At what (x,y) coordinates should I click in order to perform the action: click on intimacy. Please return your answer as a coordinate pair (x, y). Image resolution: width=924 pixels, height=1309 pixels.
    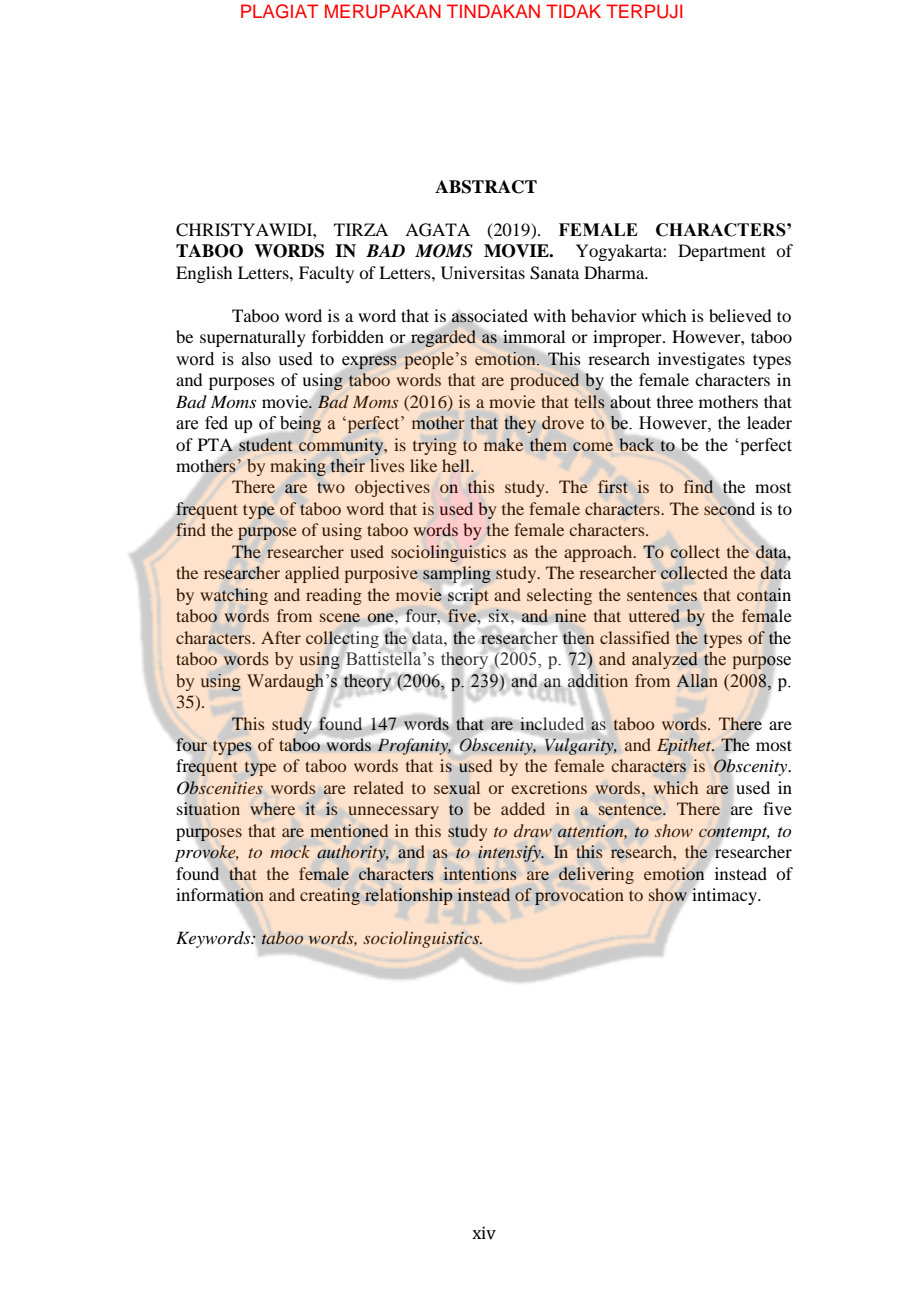
    Looking at the image, I should click on (724, 895).
